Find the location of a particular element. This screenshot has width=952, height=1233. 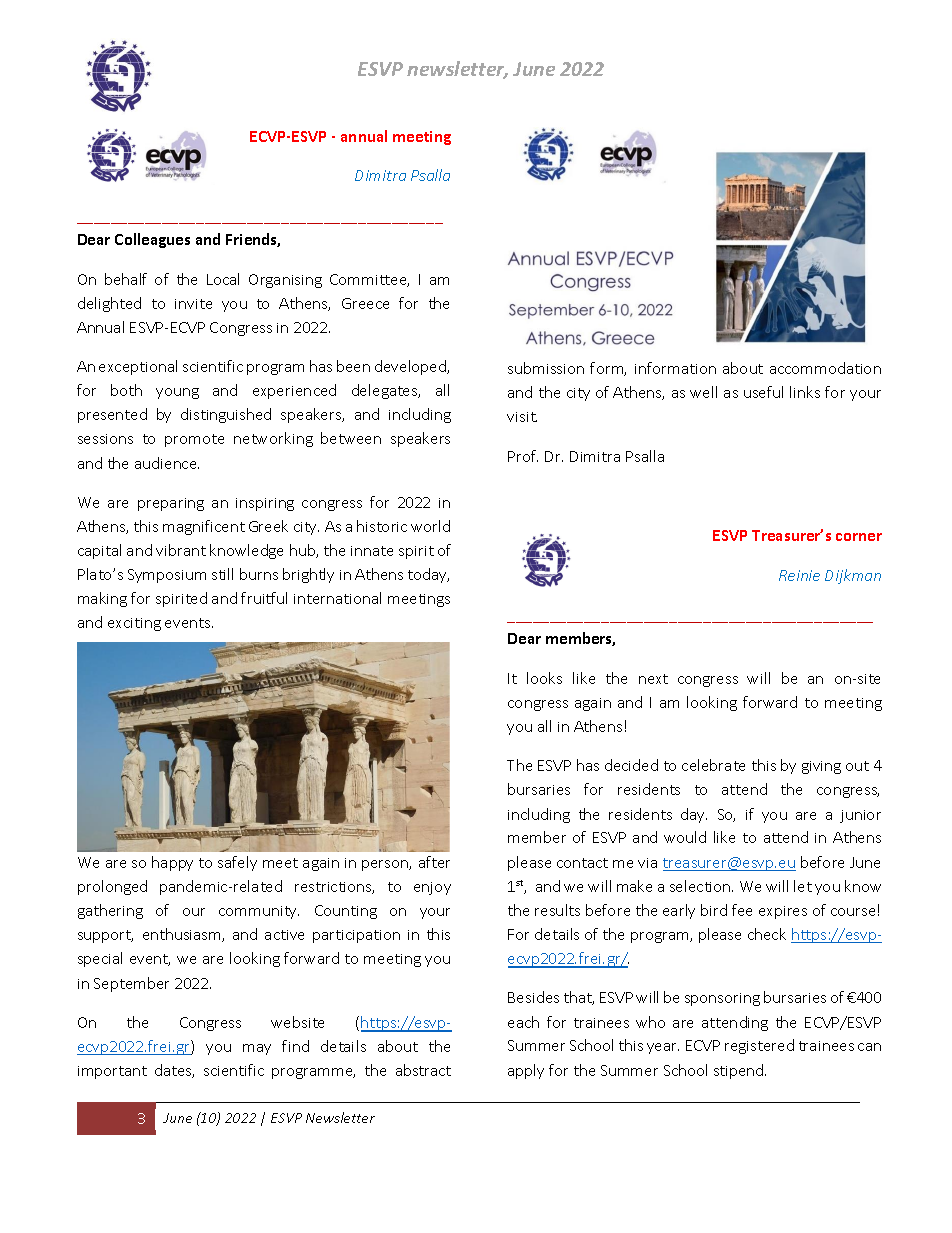

registered is located at coordinates (759, 1046).
